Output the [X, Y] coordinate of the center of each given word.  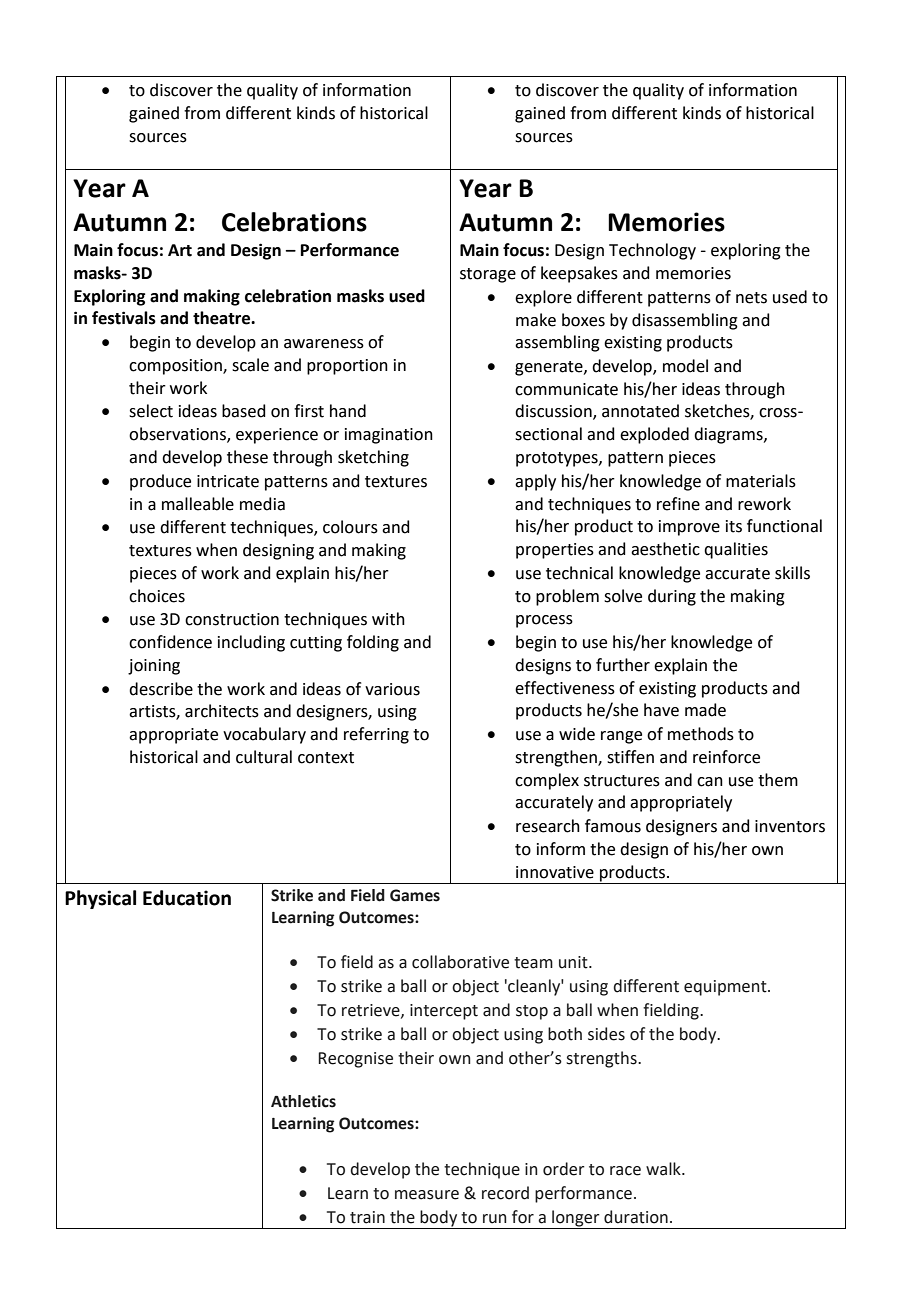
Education [187, 898]
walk [664, 1169]
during [672, 597]
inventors [790, 826]
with [388, 619]
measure [427, 1195]
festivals [124, 318]
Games [415, 895]
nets [751, 298]
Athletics [303, 1101]
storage [488, 275]
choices [157, 596]
